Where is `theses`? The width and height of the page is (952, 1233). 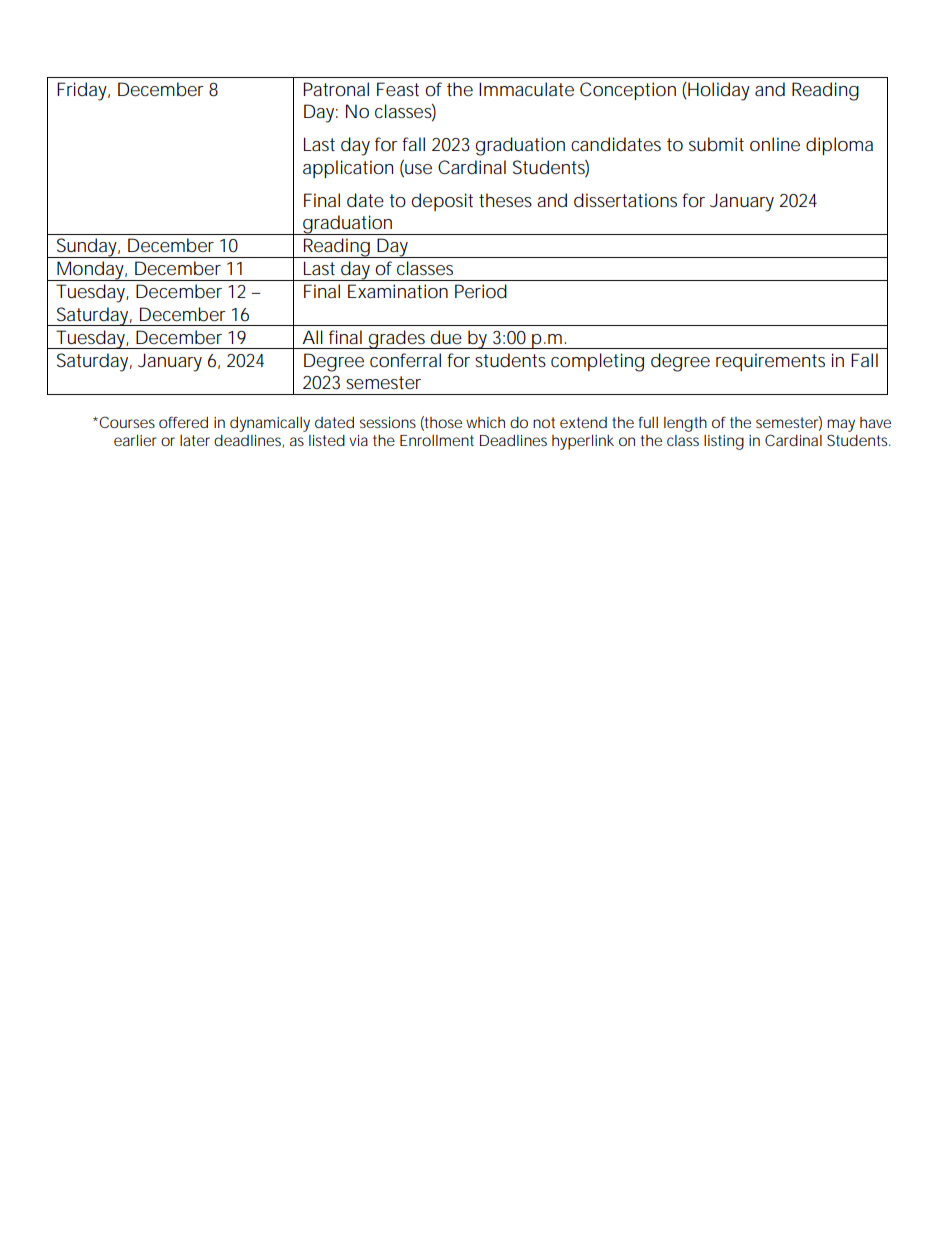 theses is located at coordinates (505, 200).
